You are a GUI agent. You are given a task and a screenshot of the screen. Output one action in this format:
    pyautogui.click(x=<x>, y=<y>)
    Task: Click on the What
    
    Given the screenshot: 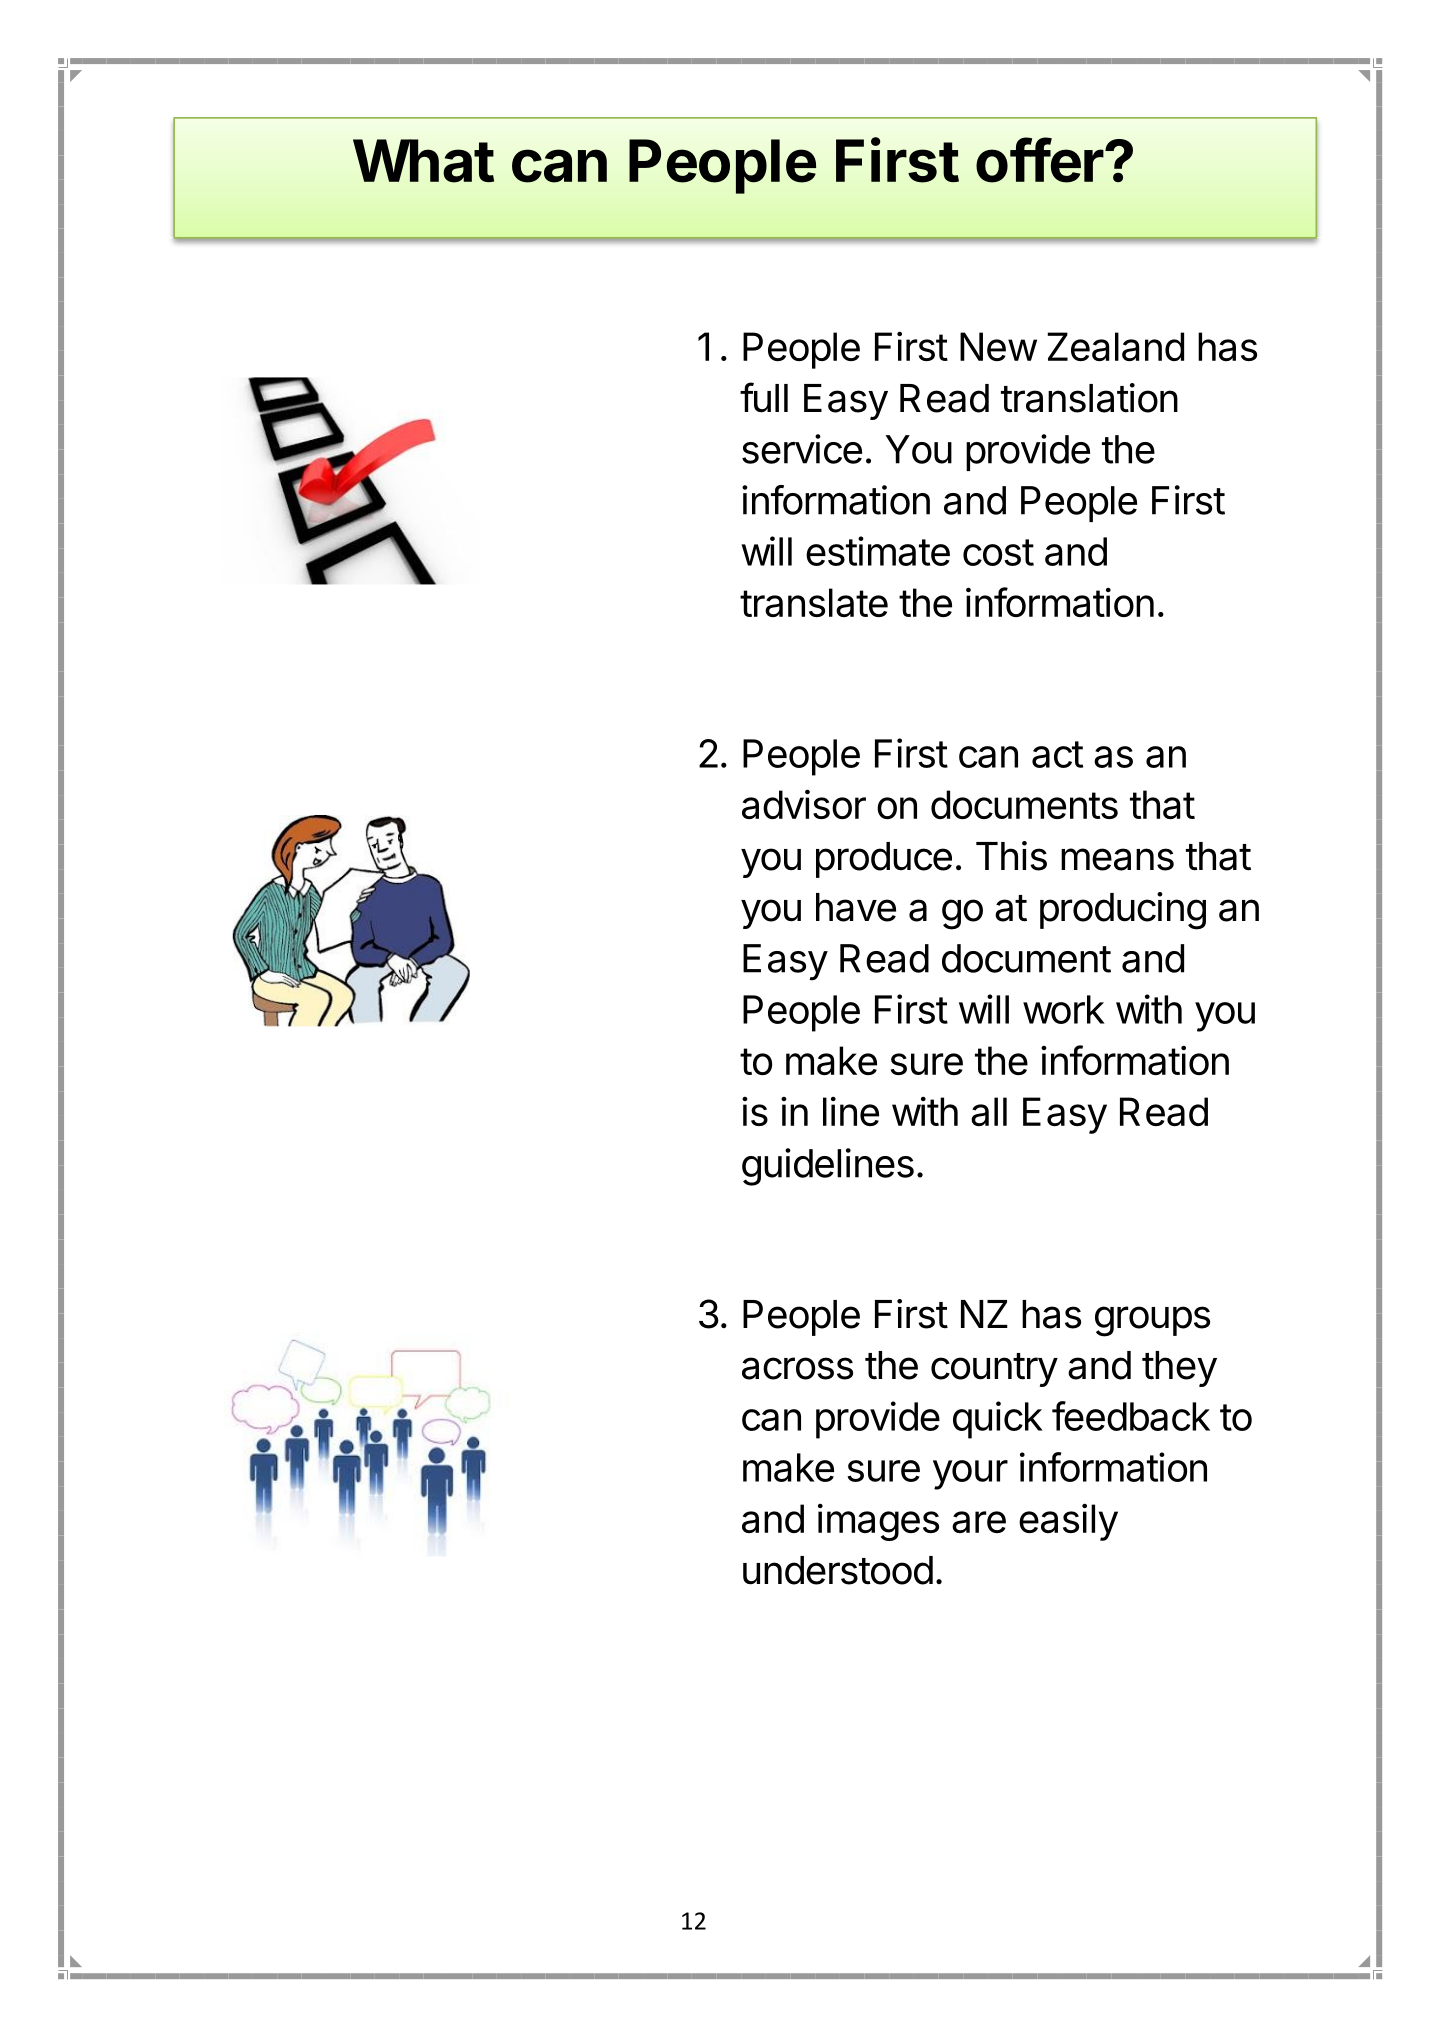 What is the action you would take?
    pyautogui.click(x=423, y=161)
